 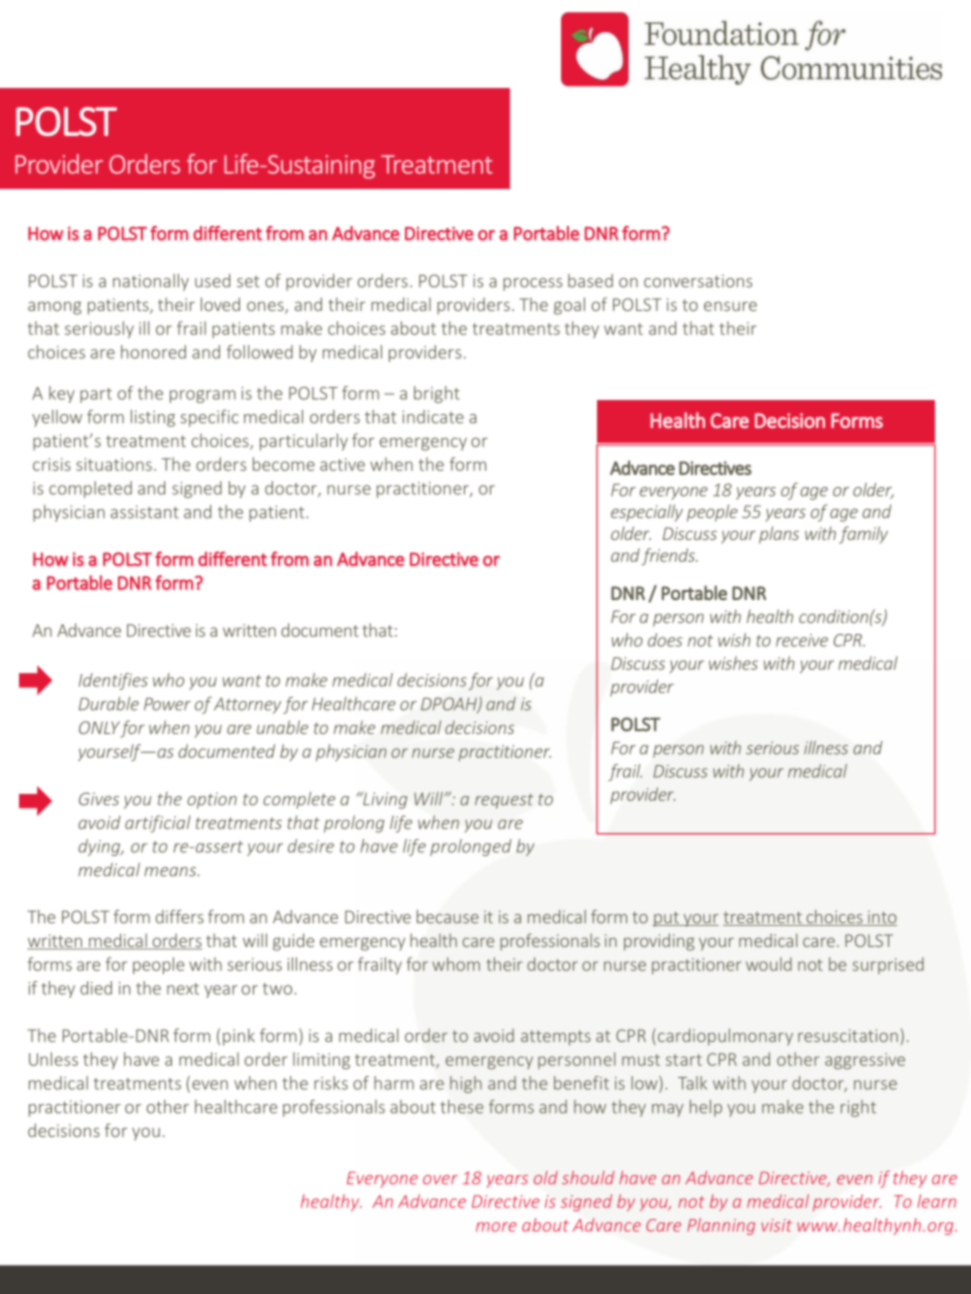 What do you see at coordinates (331, 1083) in the screenshot?
I see `risks` at bounding box center [331, 1083].
